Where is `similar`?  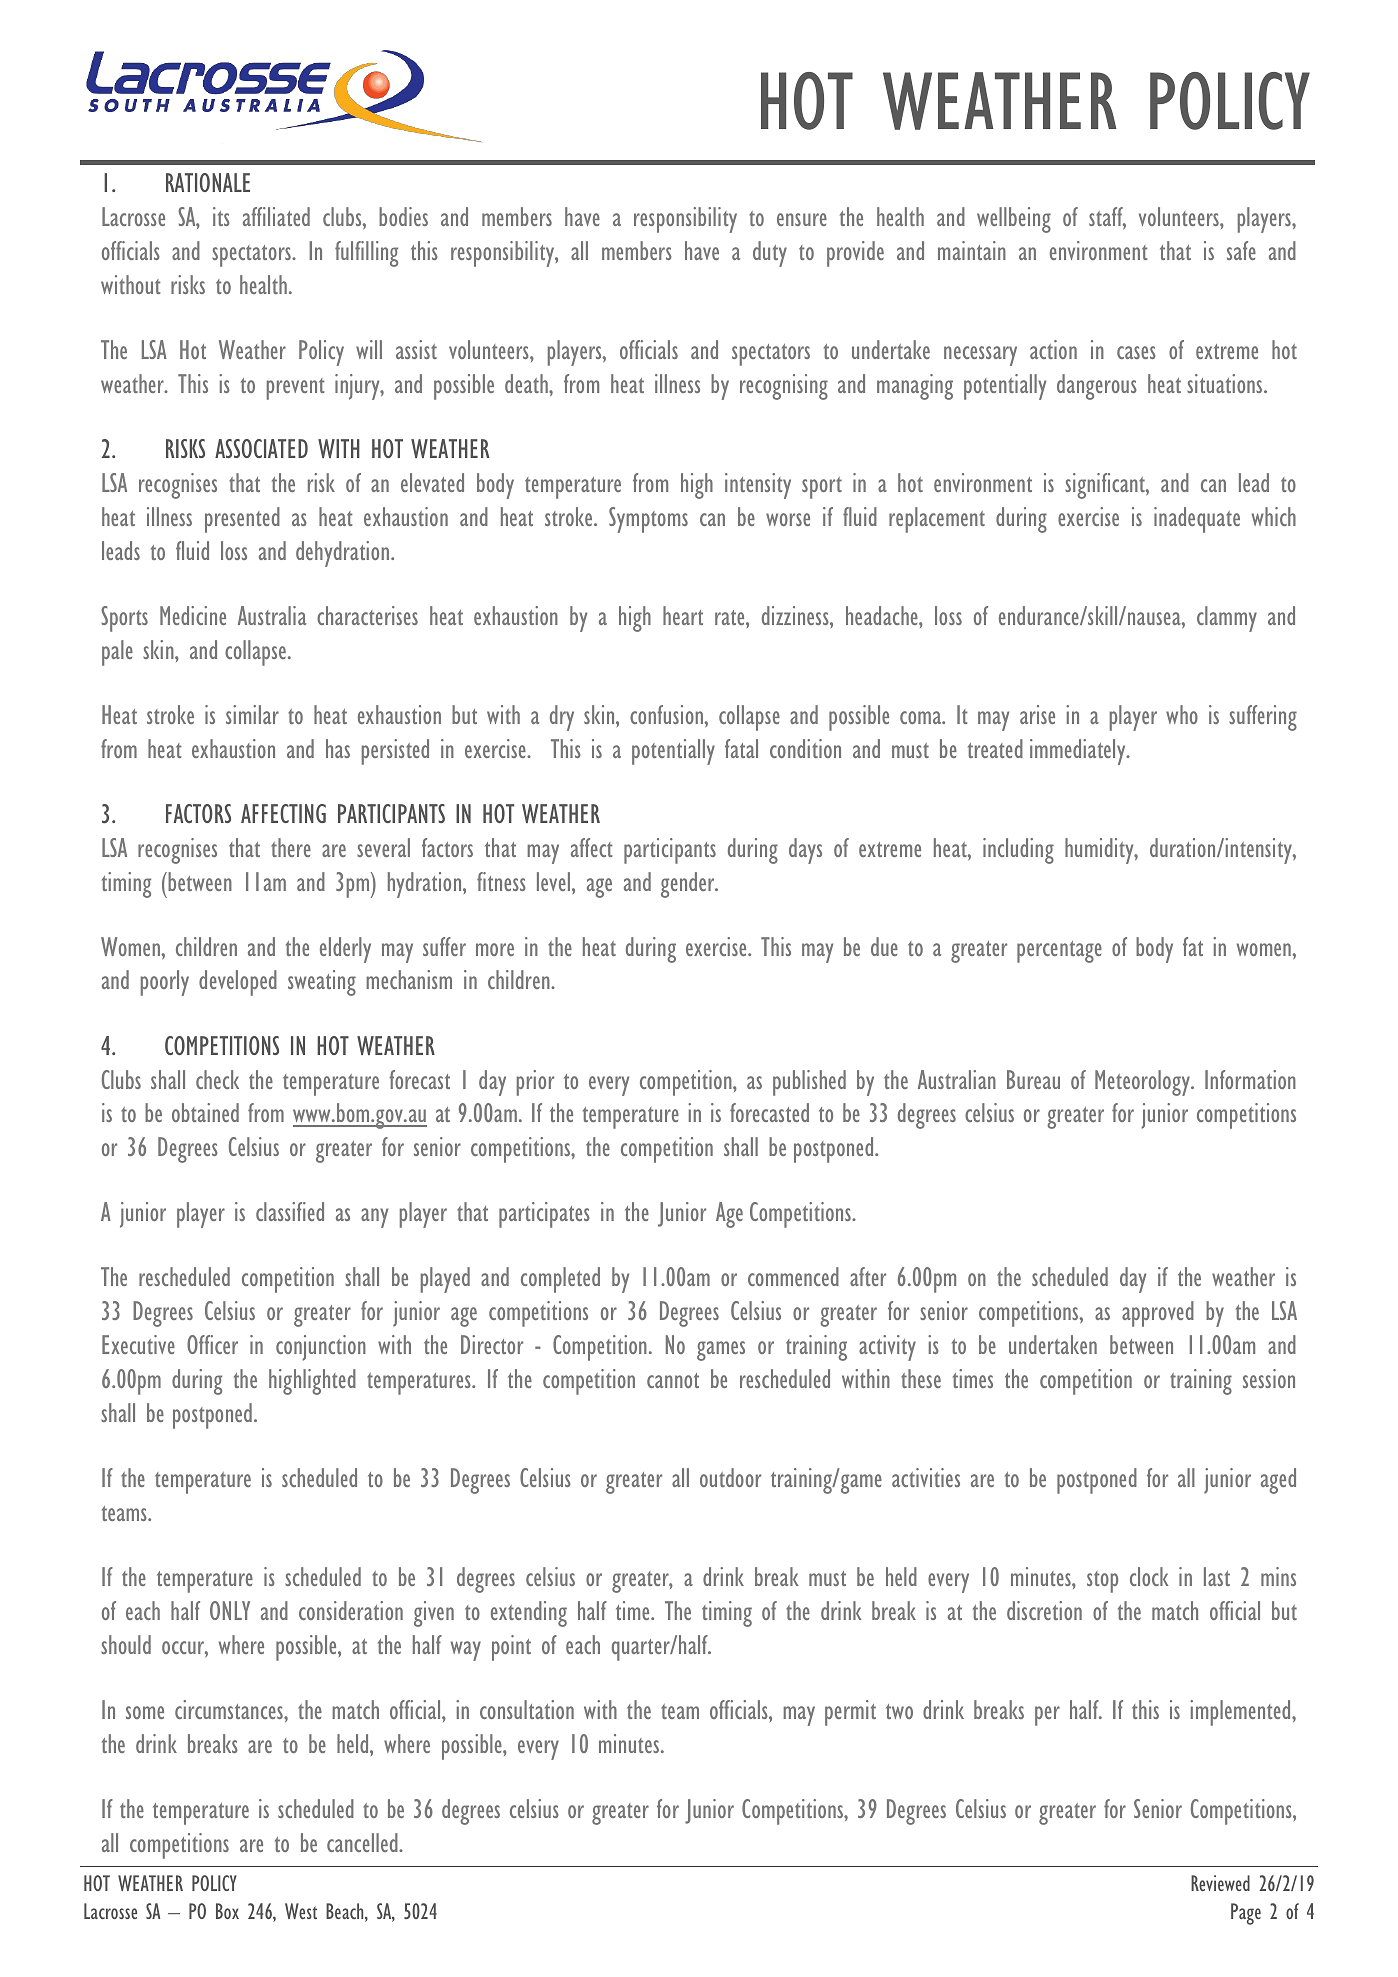 similar is located at coordinates (252, 714).
